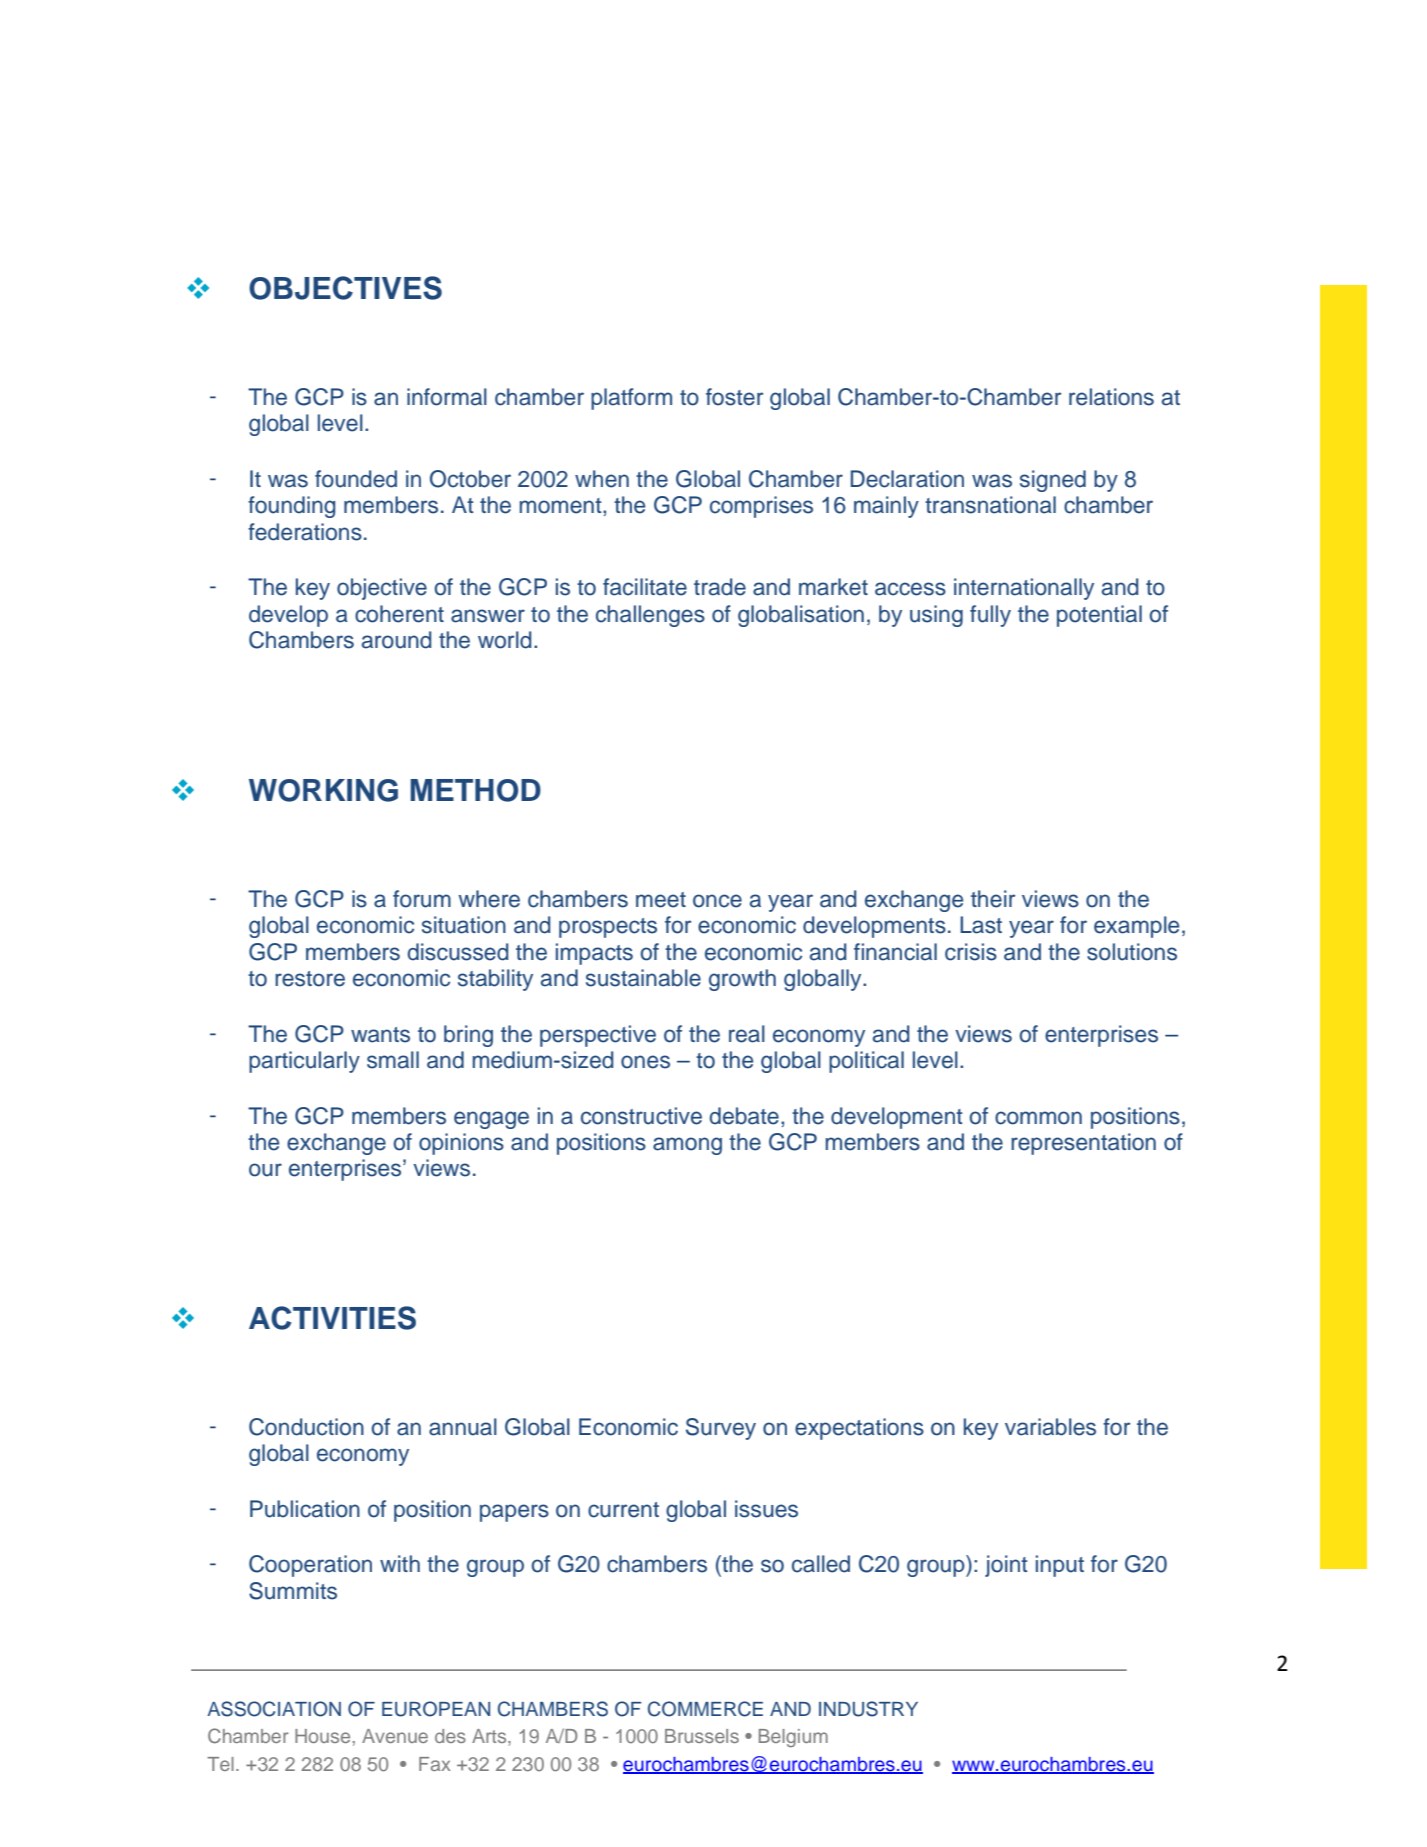 This screenshot has height=1847, width=1427. What do you see at coordinates (1053, 481) in the screenshot?
I see `signed` at bounding box center [1053, 481].
